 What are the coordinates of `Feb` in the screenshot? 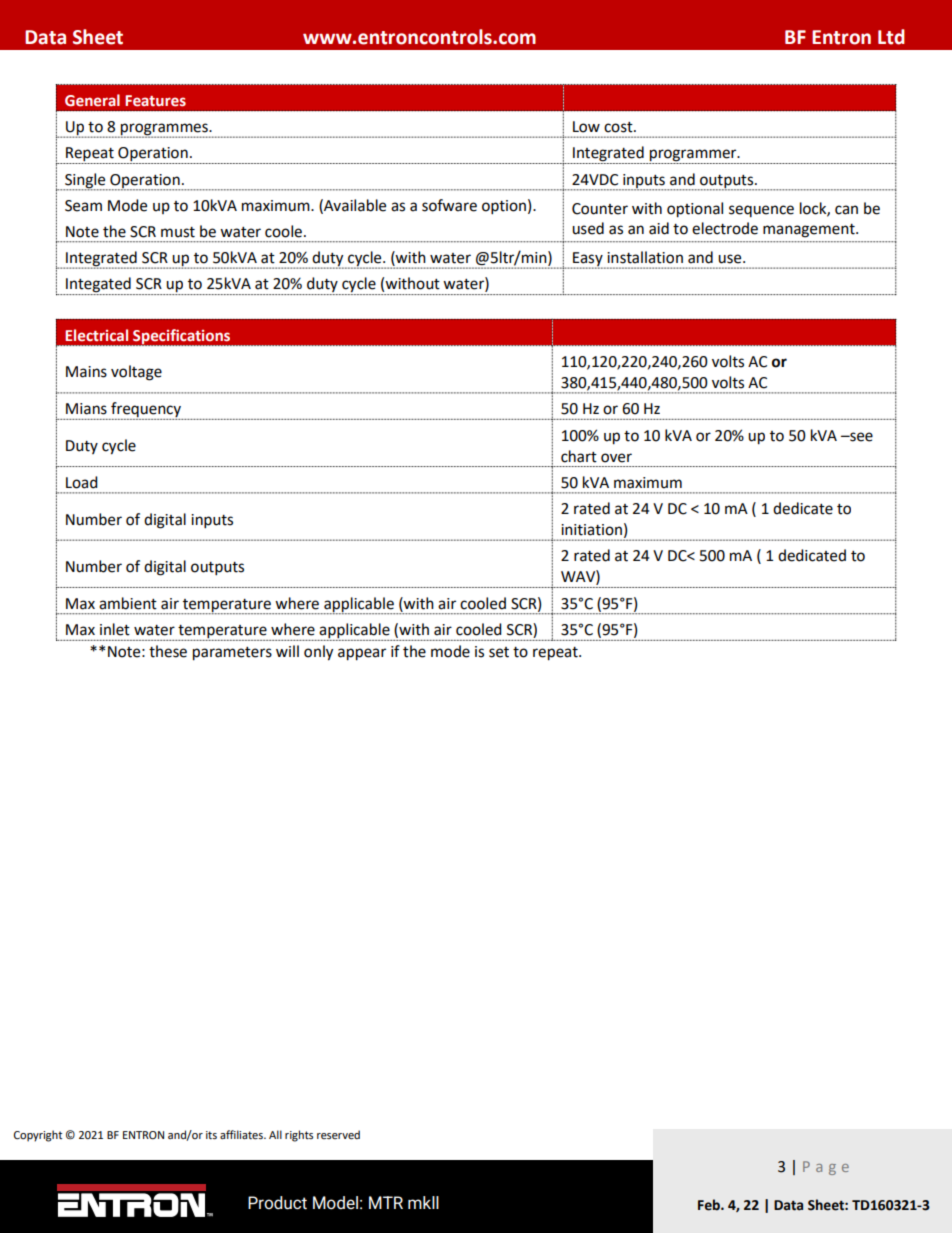 It's located at (710, 1205).
